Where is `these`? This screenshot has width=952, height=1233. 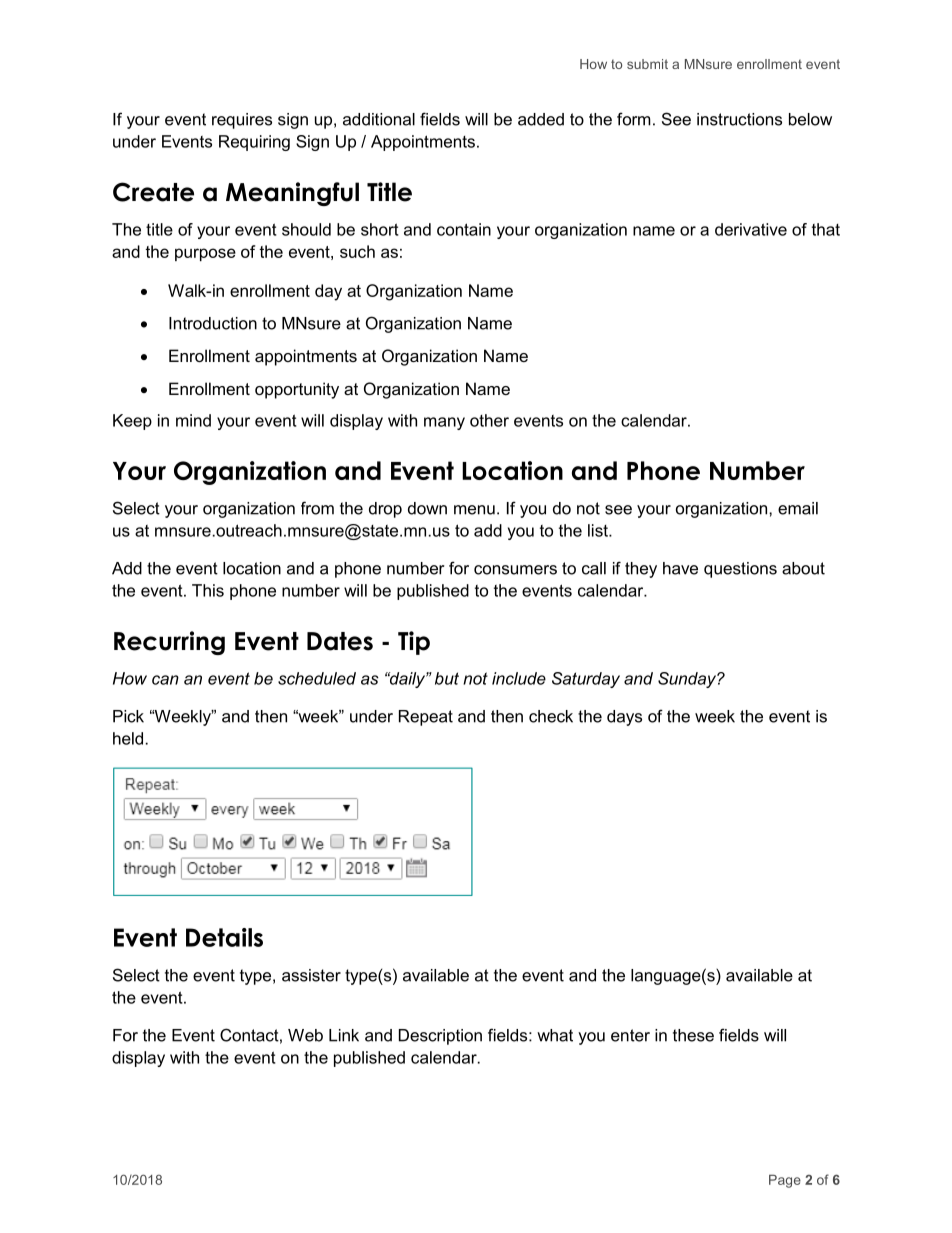 these is located at coordinates (693, 1035).
